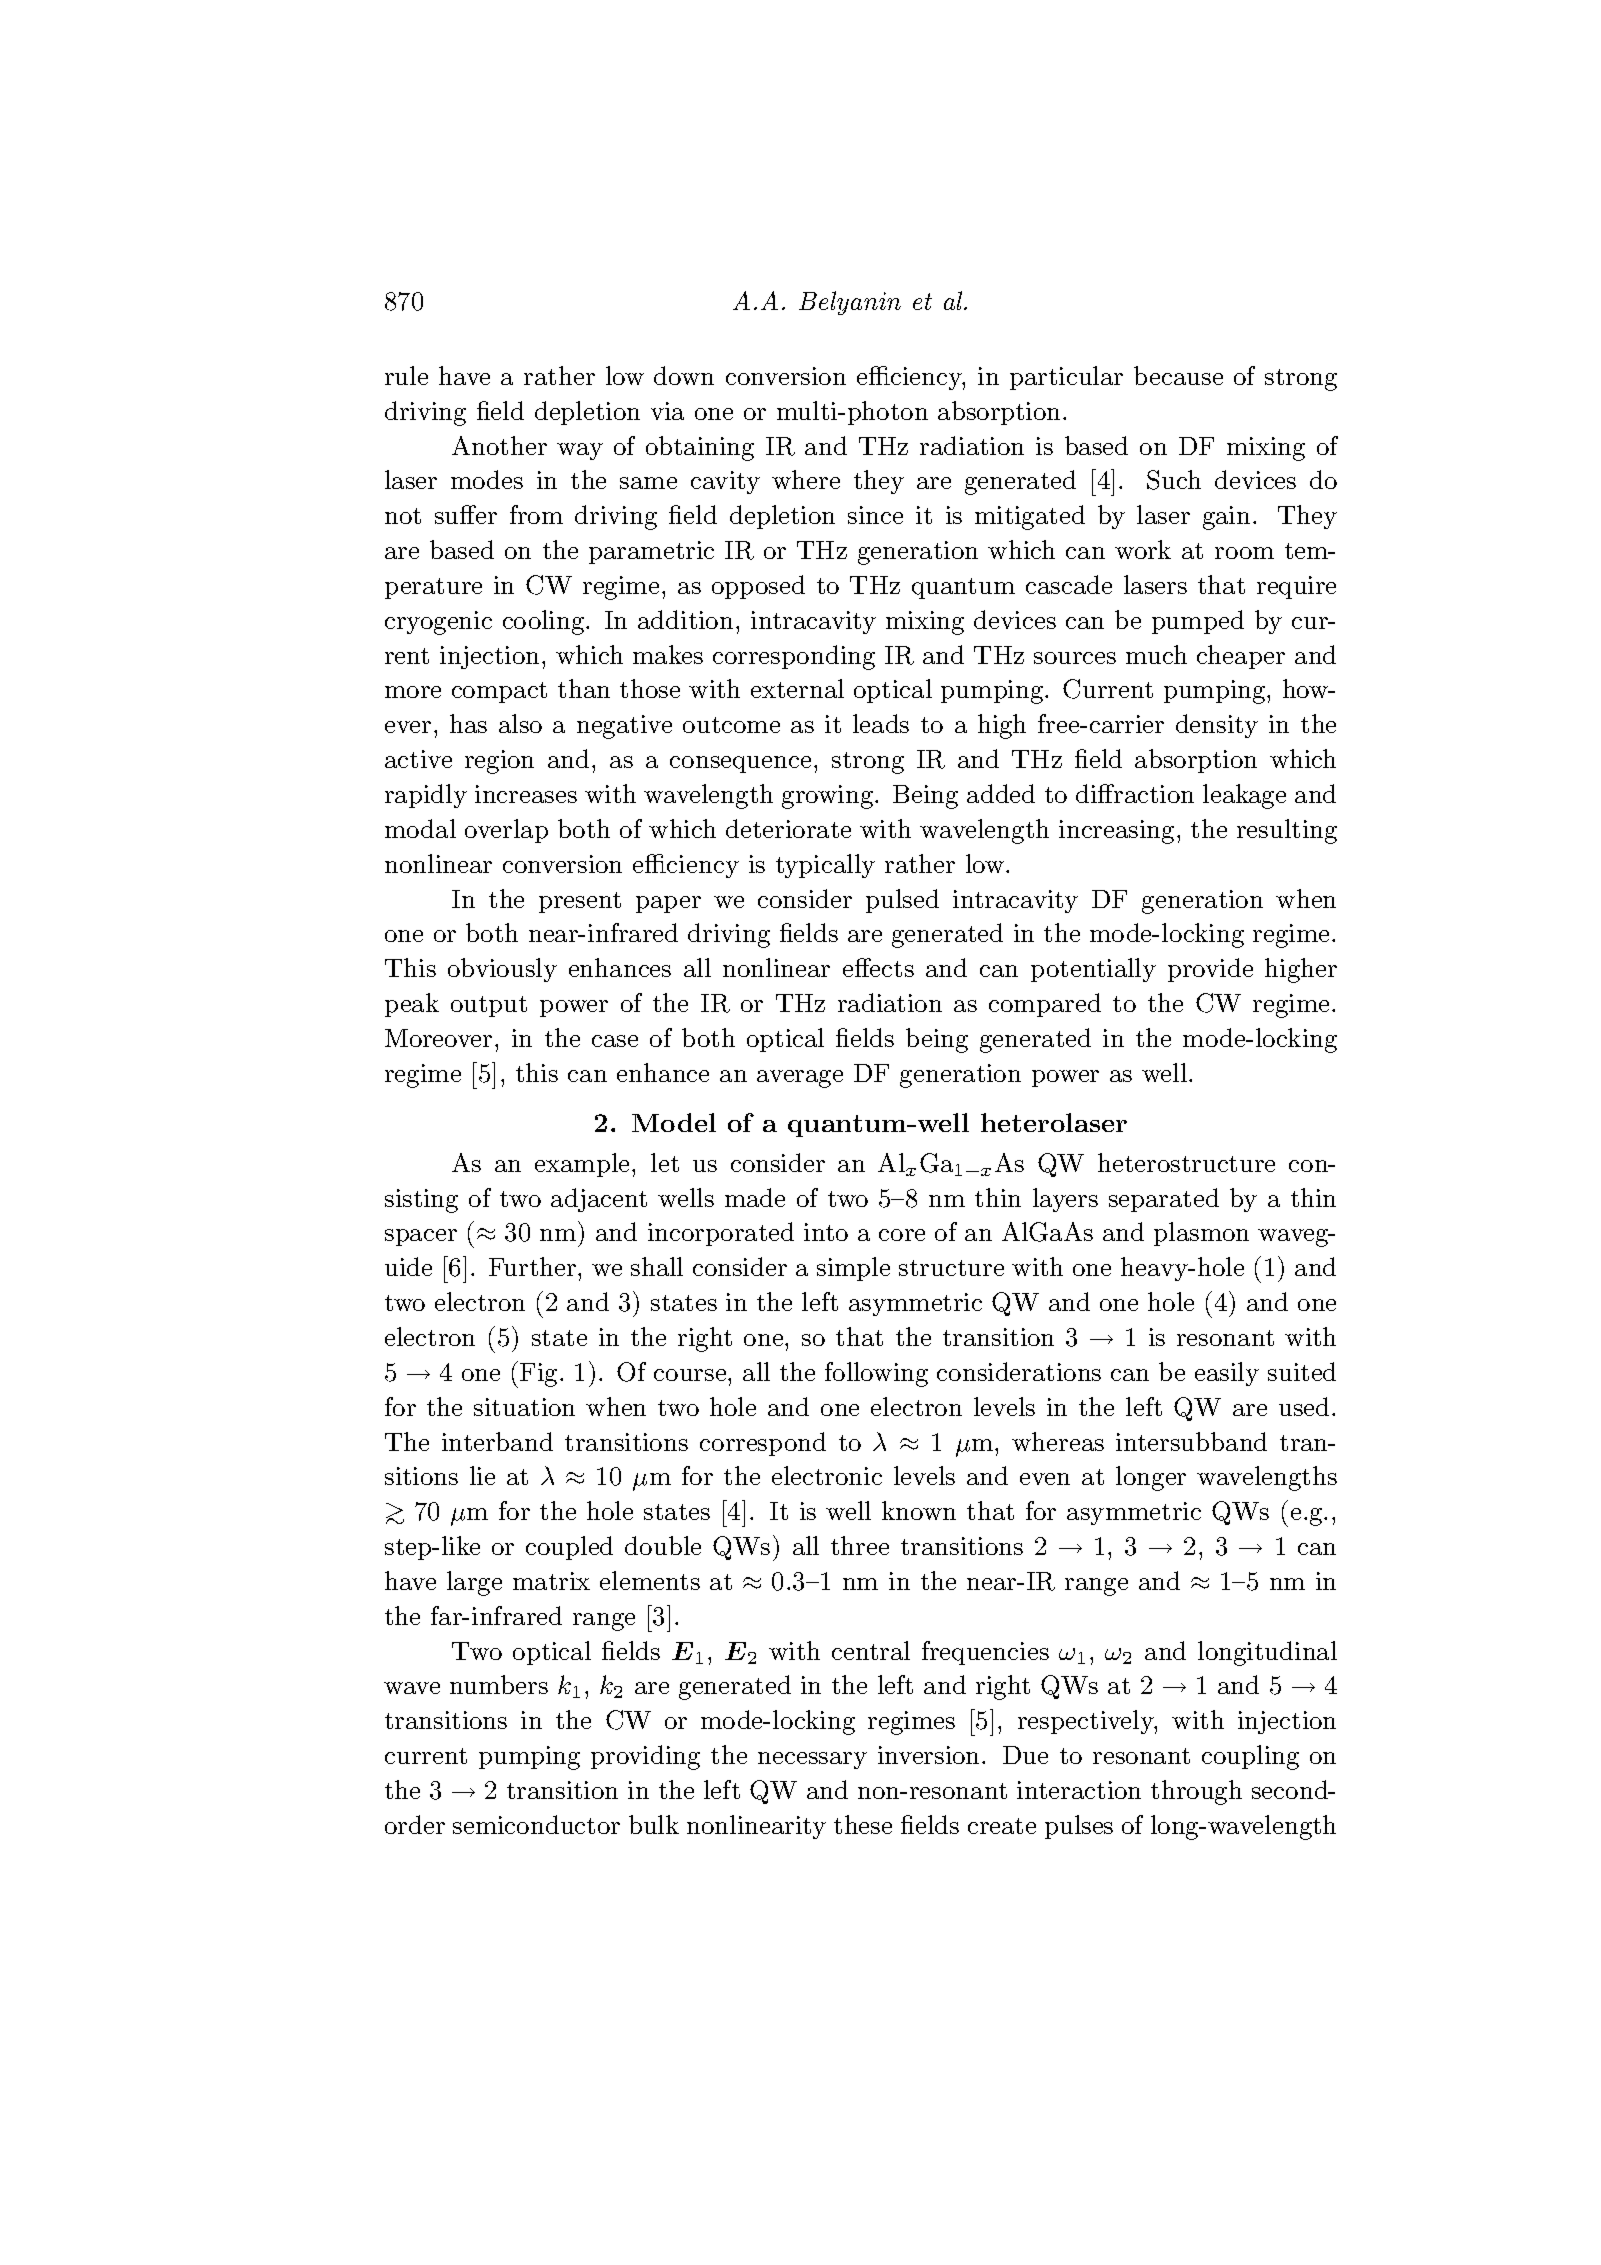 This screenshot has width=1601, height=2265. Describe the element at coordinates (499, 445) in the screenshot. I see `Another` at that location.
